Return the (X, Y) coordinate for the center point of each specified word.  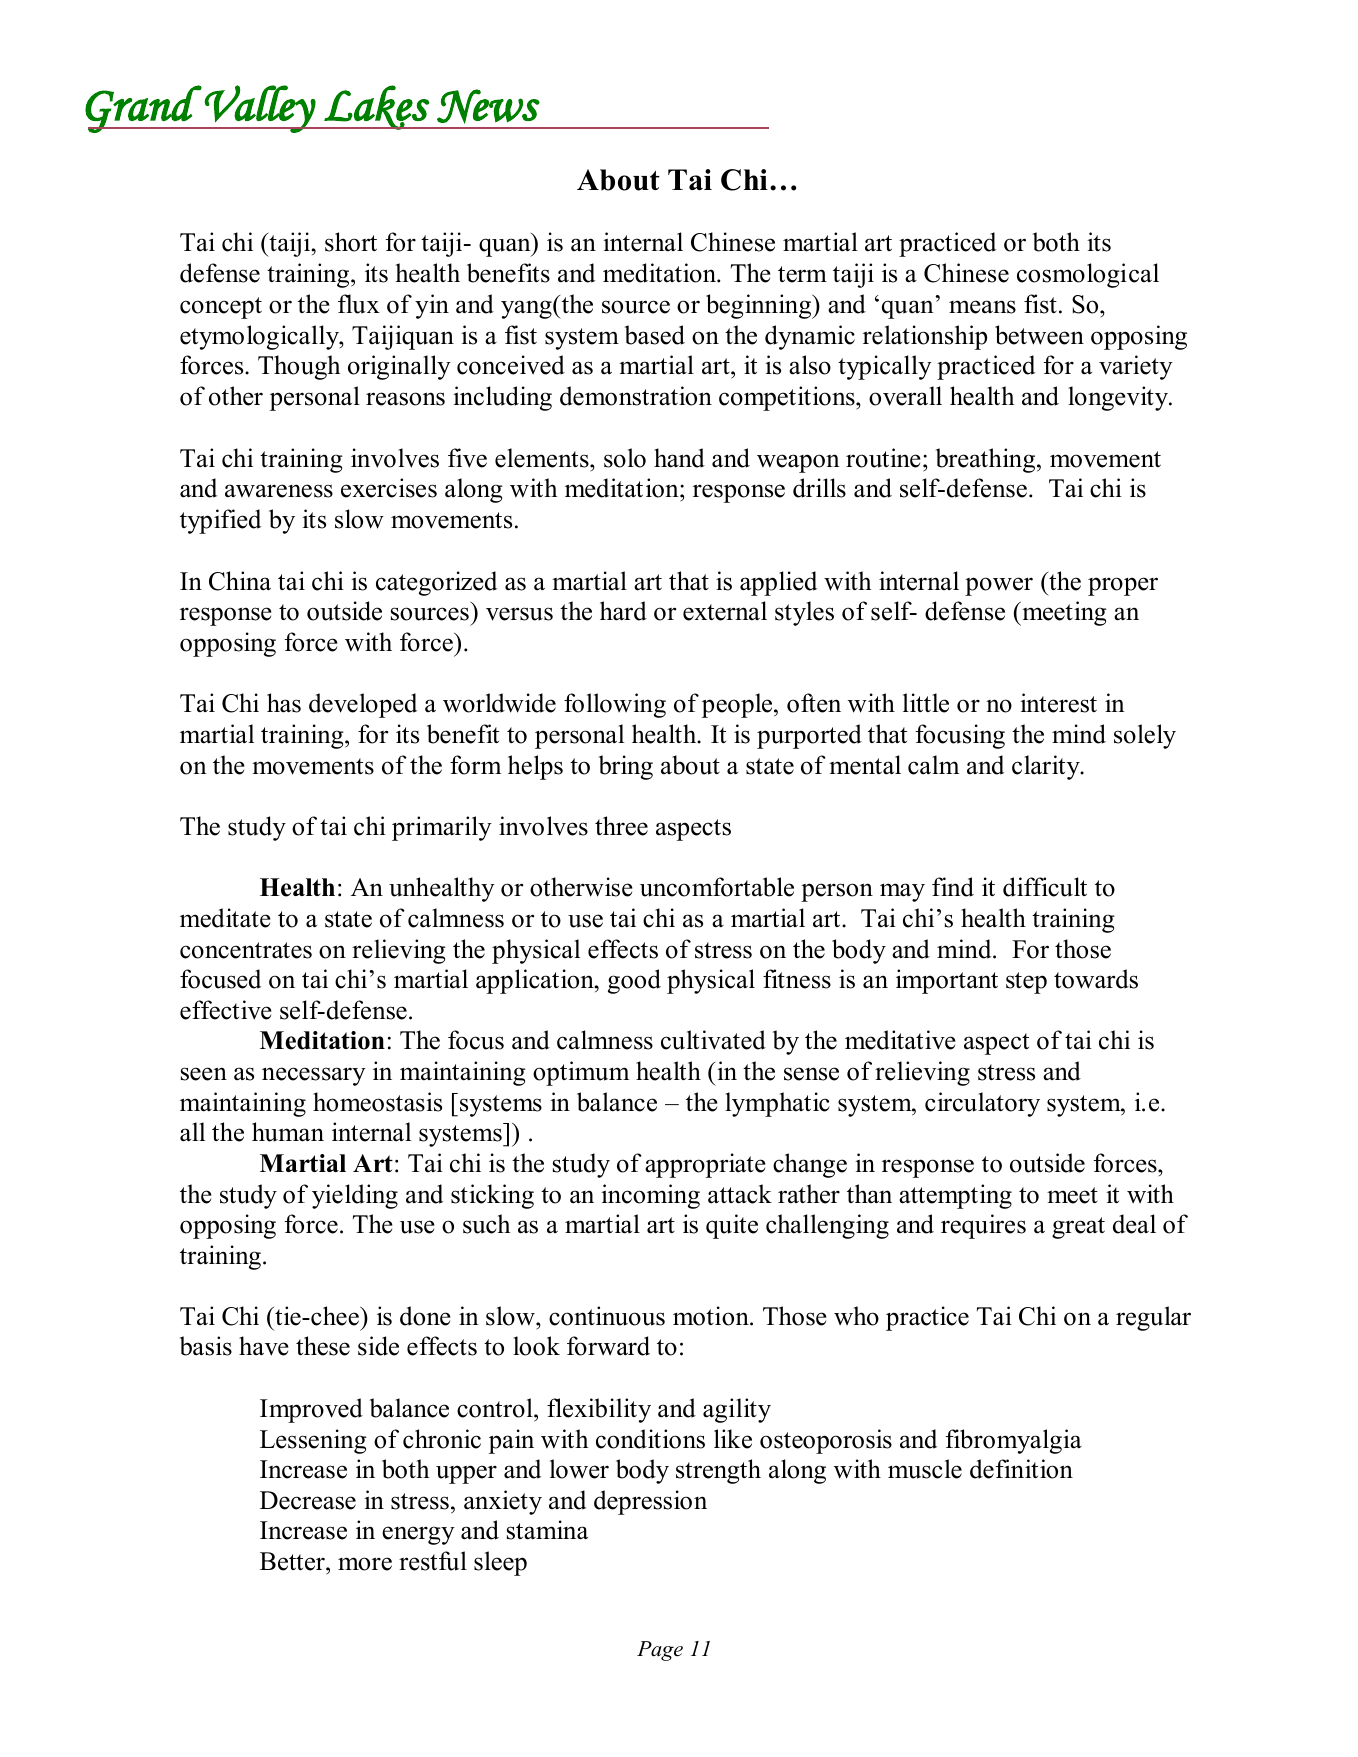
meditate (225, 918)
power (999, 586)
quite (732, 1226)
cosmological (1088, 275)
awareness (279, 491)
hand (679, 458)
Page (660, 1651)
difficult (1045, 887)
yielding (355, 1196)
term (802, 274)
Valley (260, 109)
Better (293, 1561)
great (1078, 1228)
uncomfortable (717, 887)
